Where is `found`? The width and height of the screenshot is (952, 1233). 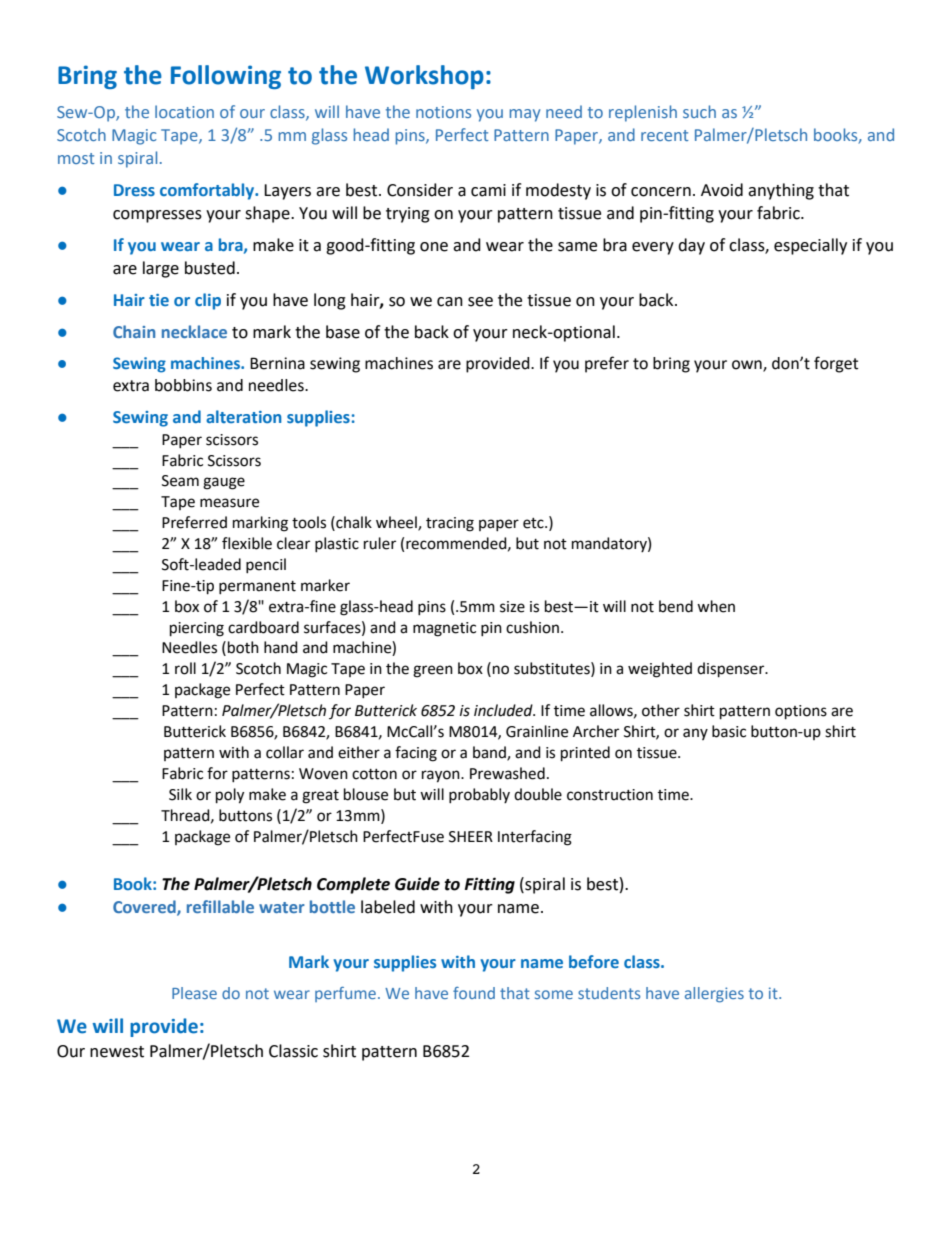 found is located at coordinates (474, 993).
